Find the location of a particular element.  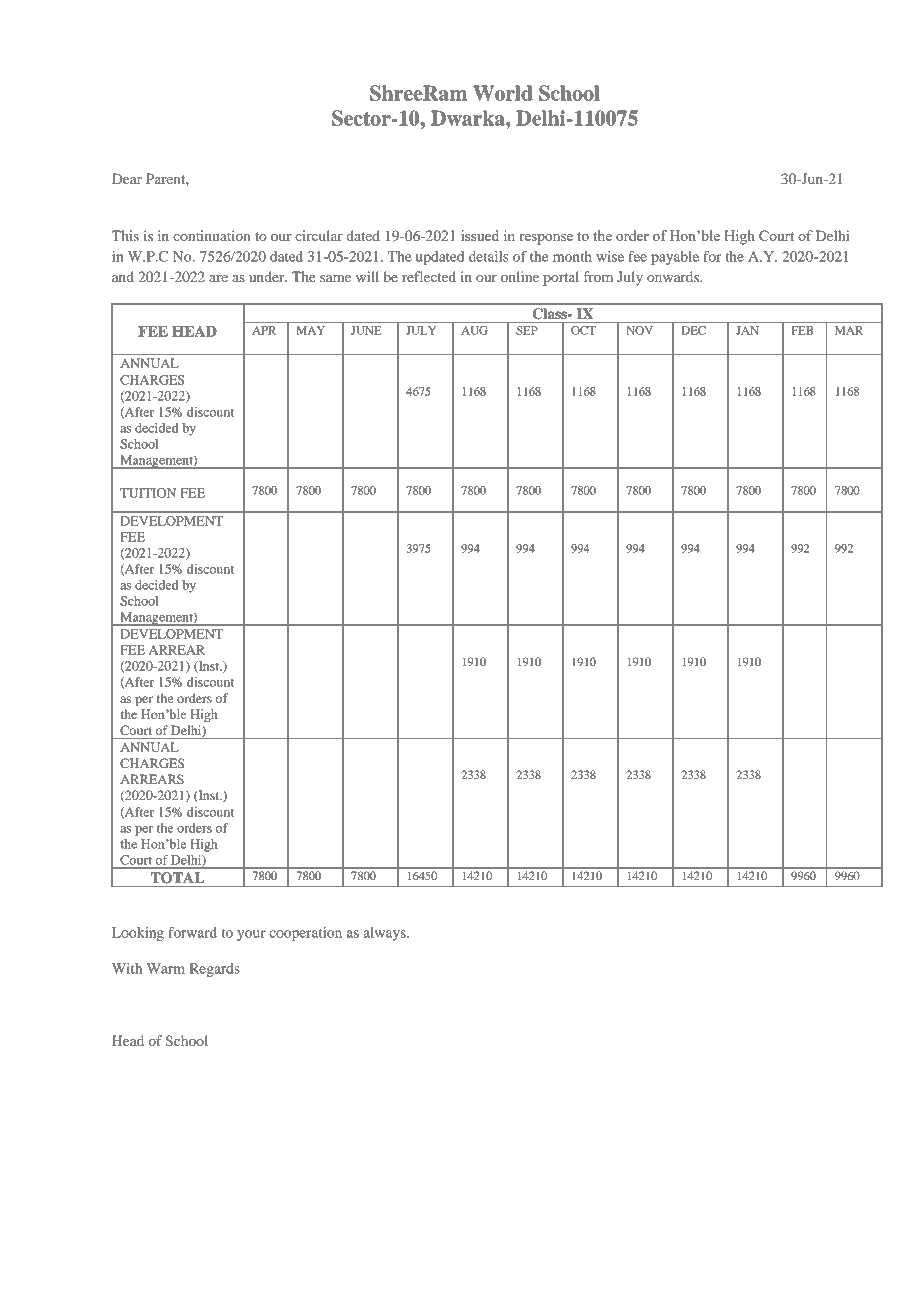

payable is located at coordinates (675, 258).
